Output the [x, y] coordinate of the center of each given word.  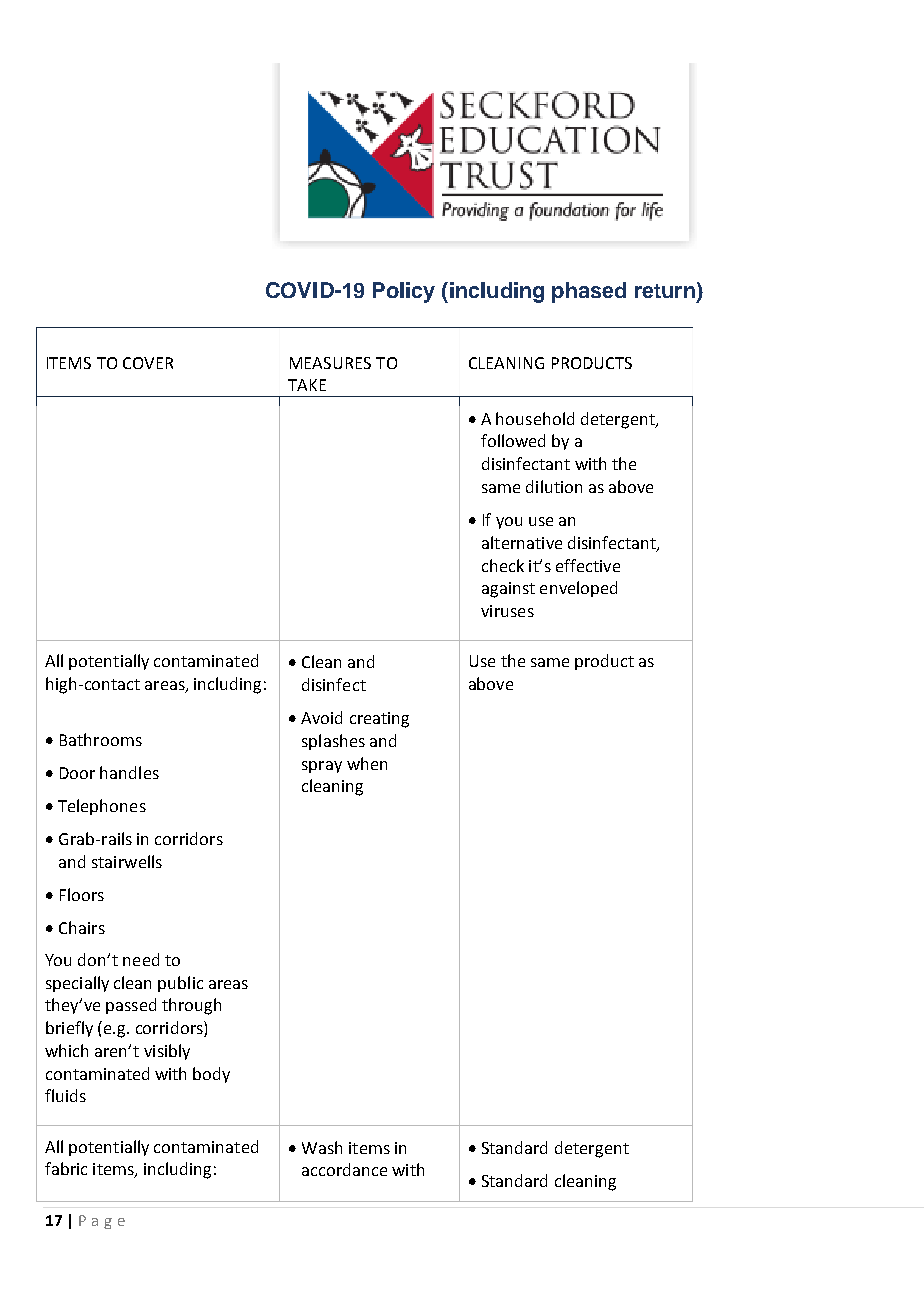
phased [589, 292]
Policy [404, 292]
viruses [507, 611]
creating [379, 720]
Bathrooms [101, 739]
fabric [66, 1168]
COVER [148, 363]
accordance [344, 1169]
